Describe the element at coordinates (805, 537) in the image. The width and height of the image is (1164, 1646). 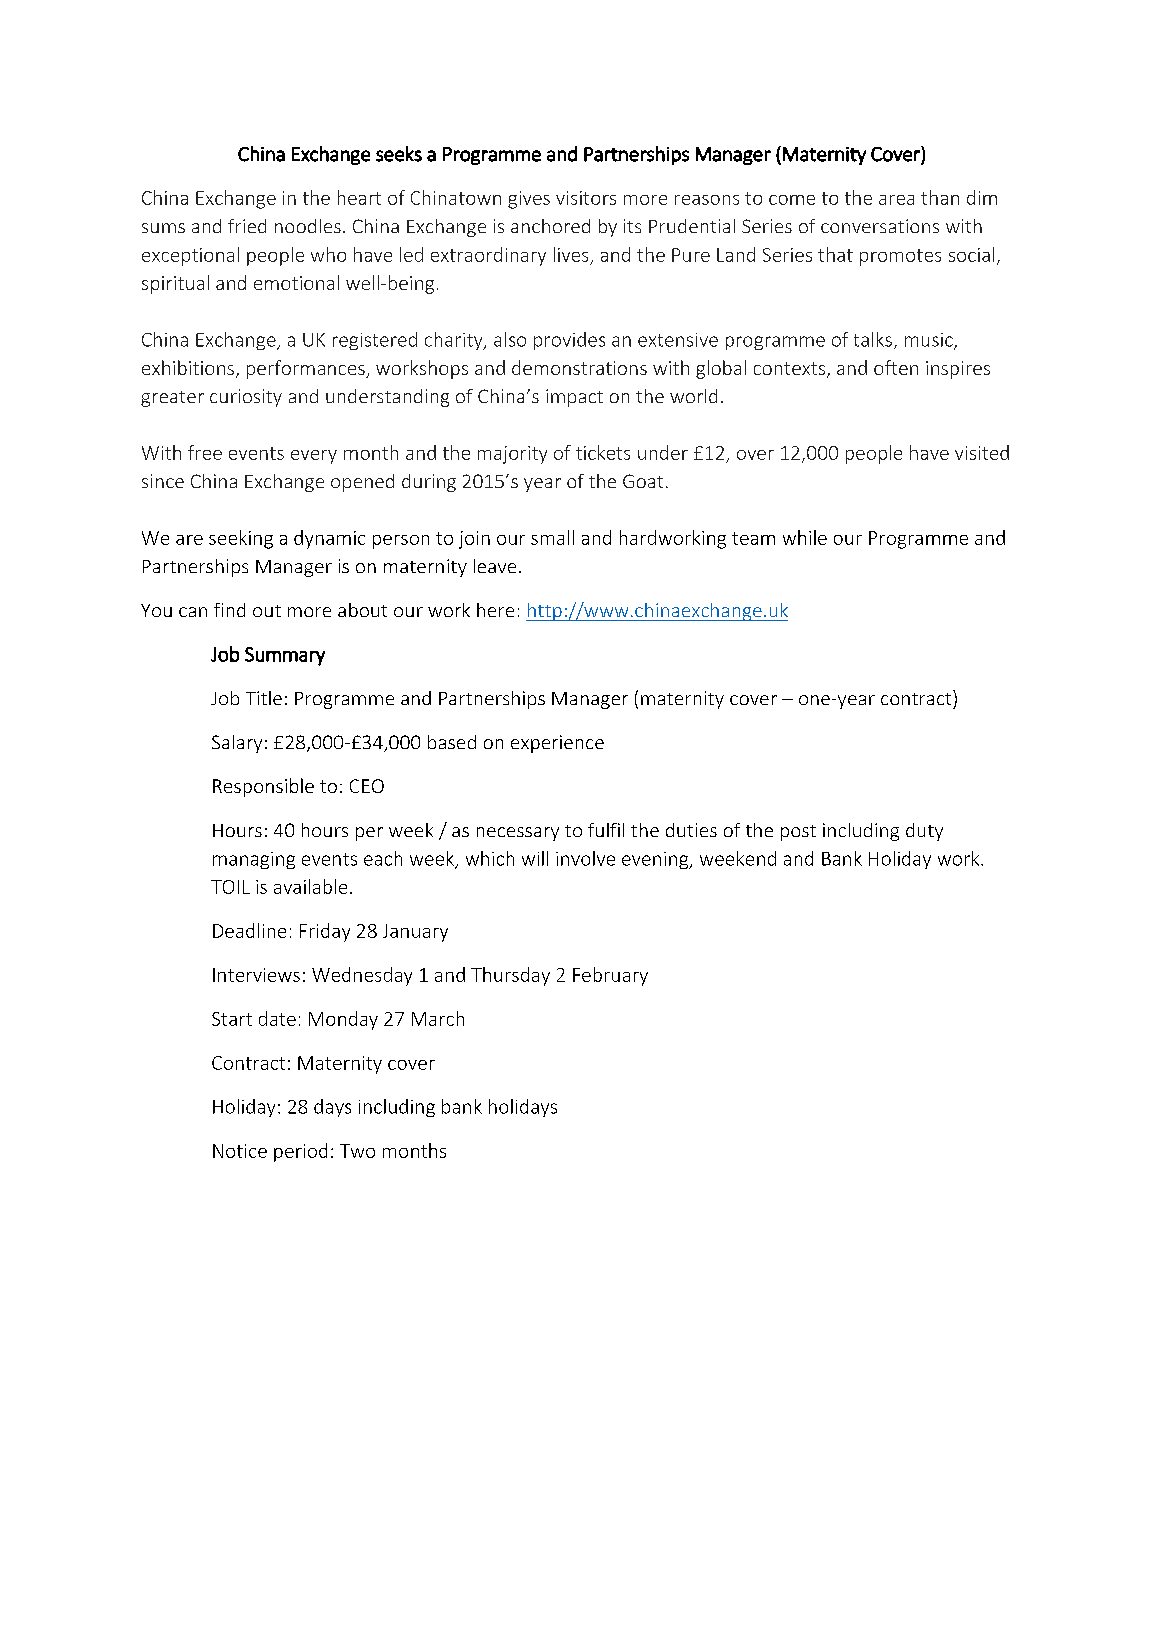
I see `while` at that location.
